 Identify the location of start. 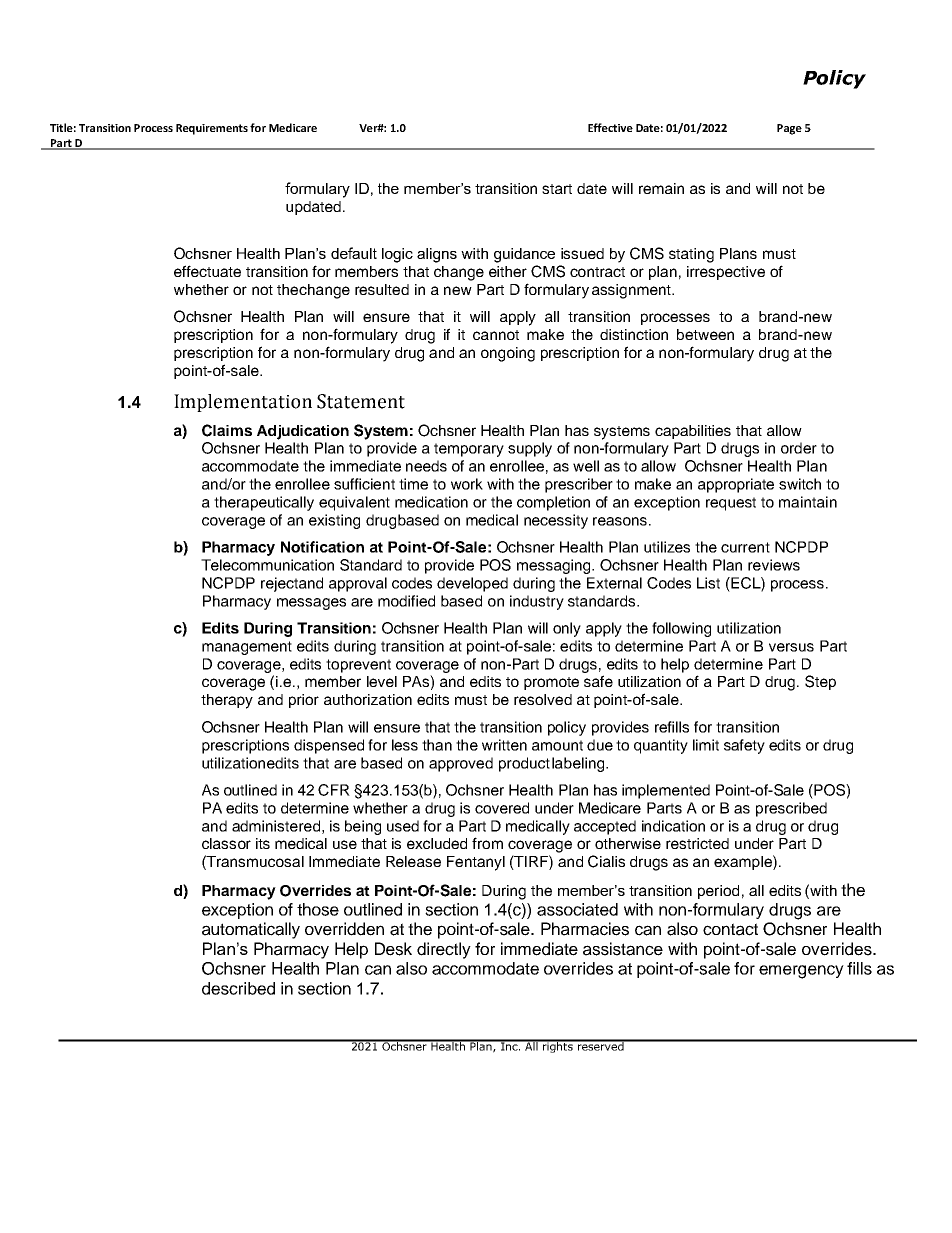
(557, 189).
